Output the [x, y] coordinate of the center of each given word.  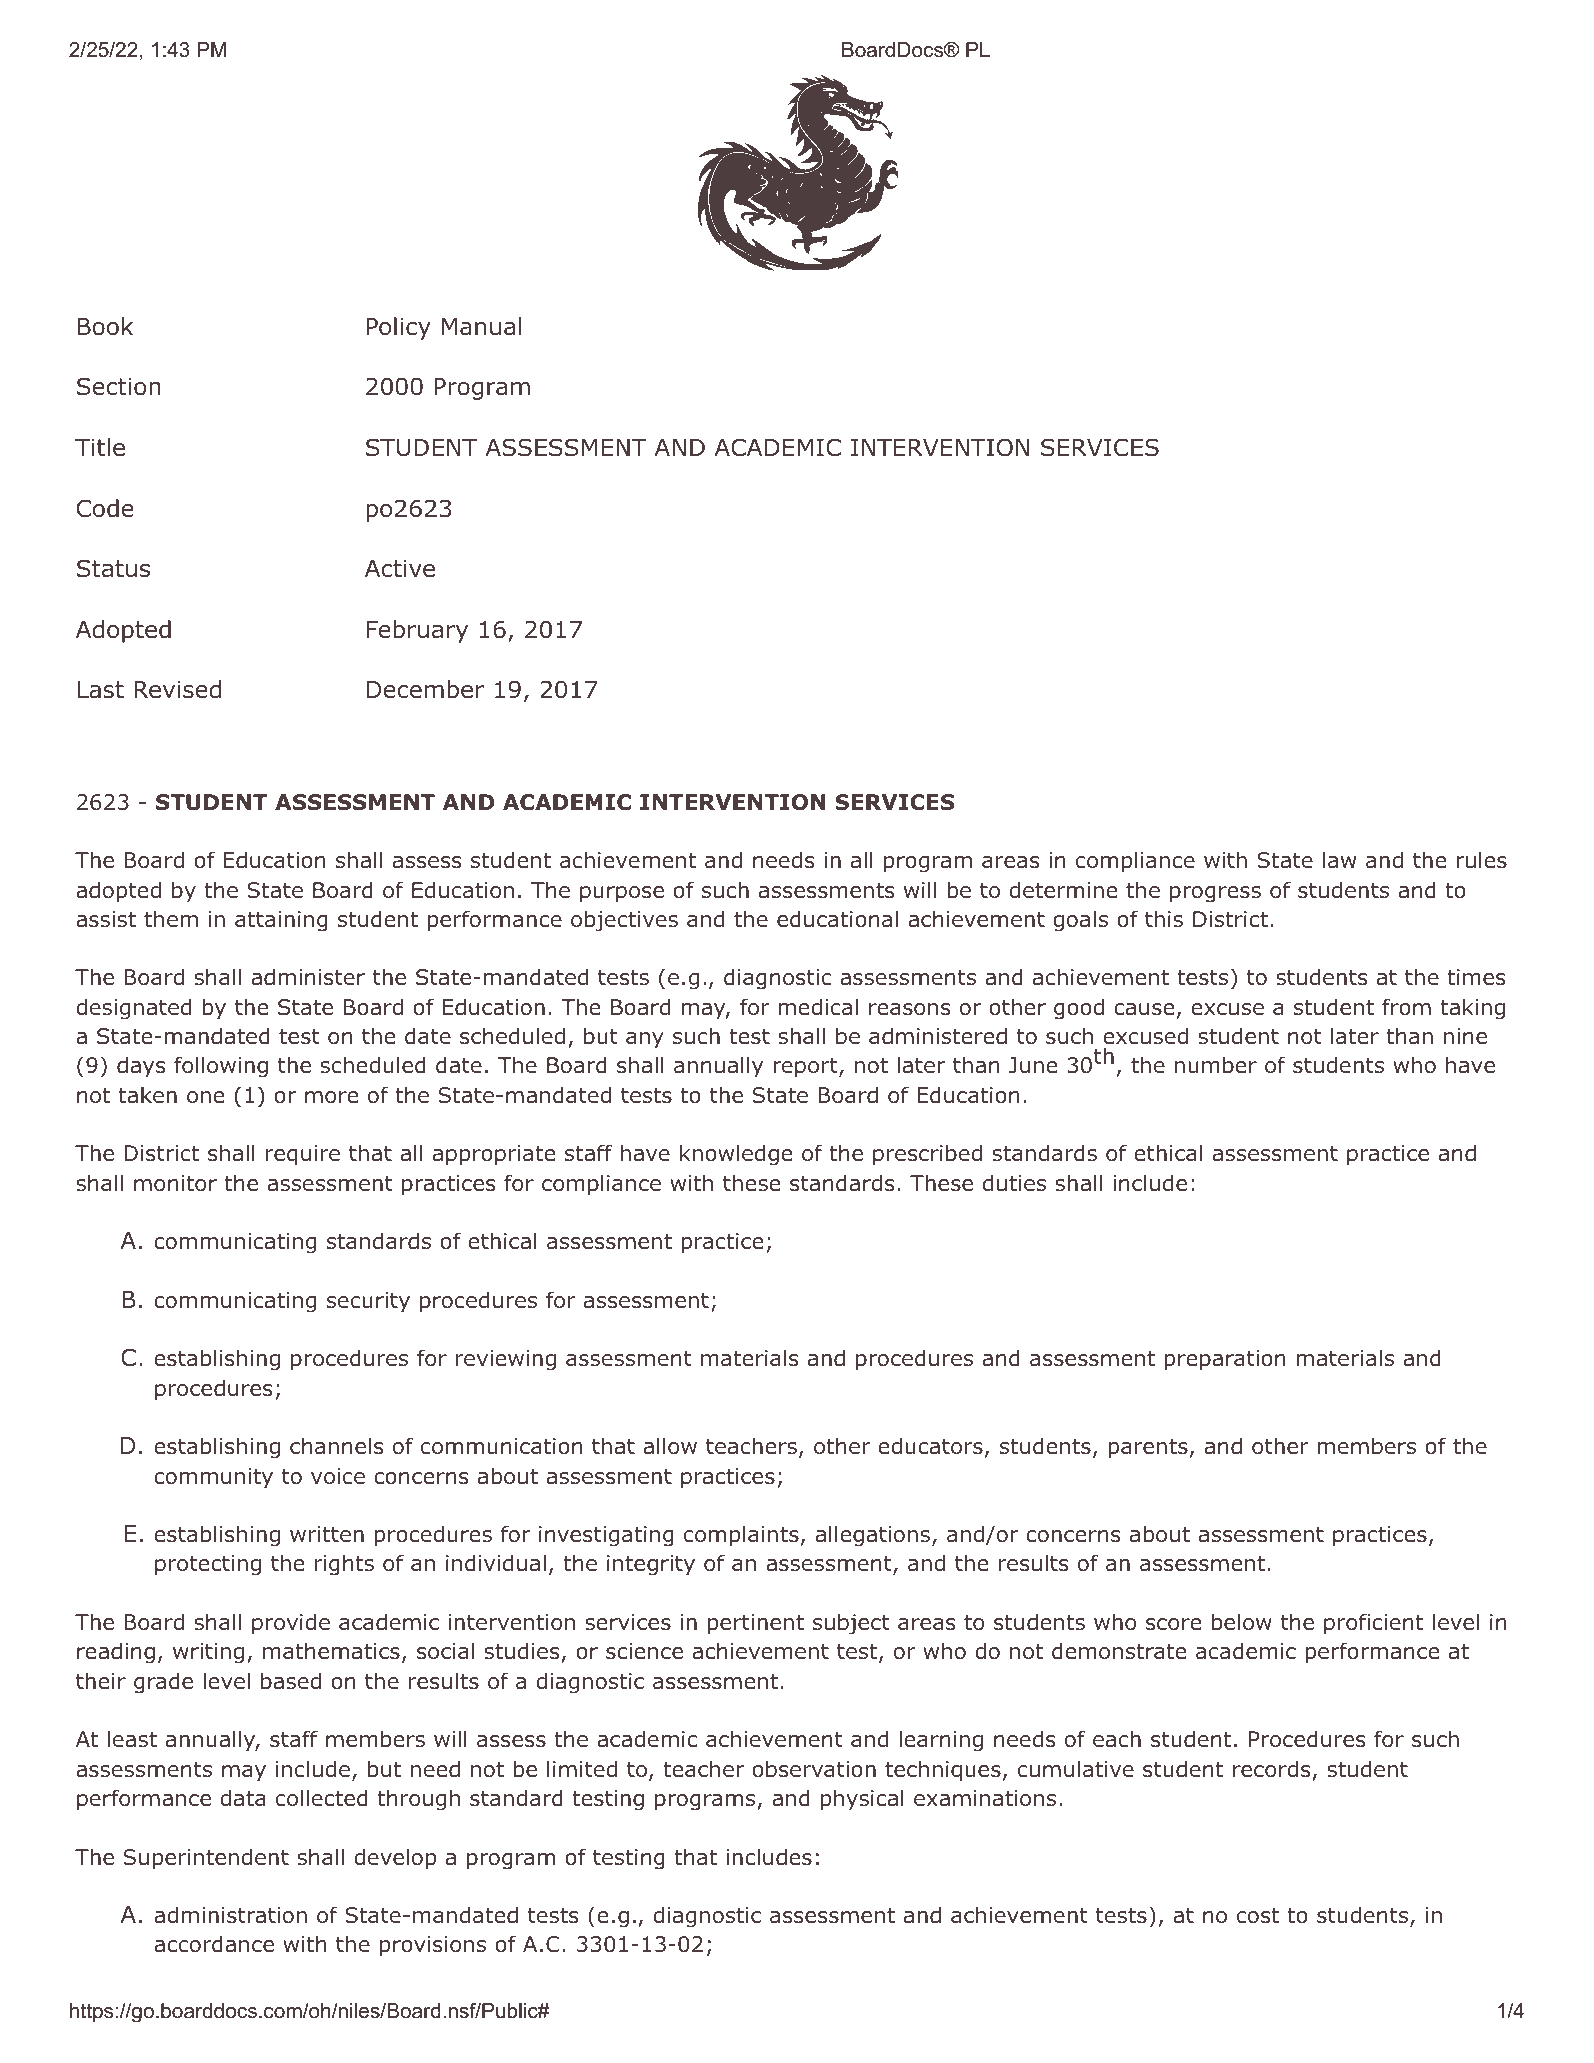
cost [1258, 1916]
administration [230, 1915]
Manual [482, 326]
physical [862, 1800]
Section [119, 386]
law [1339, 860]
